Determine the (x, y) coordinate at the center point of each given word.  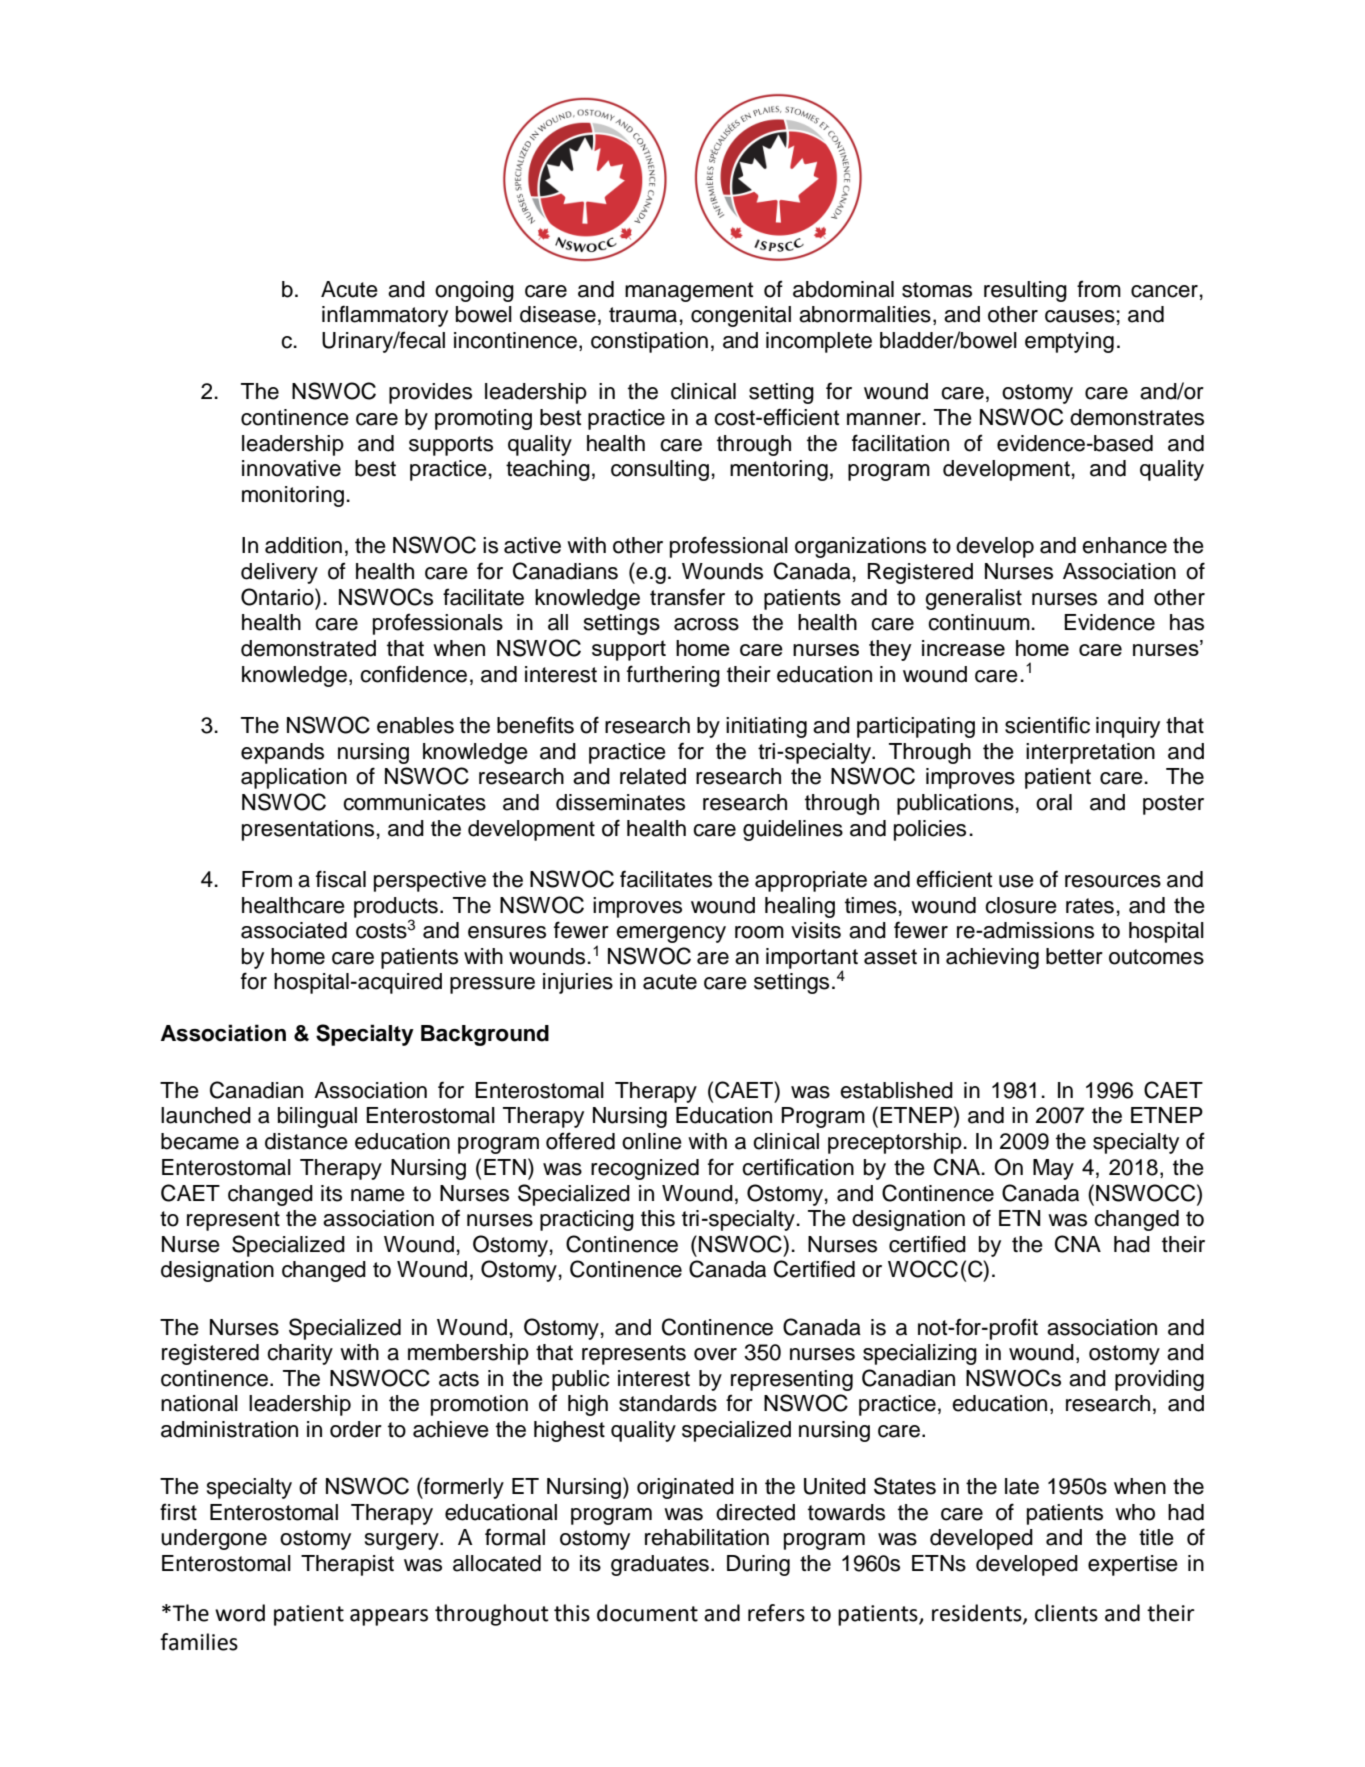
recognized (645, 1169)
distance (306, 1141)
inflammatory (385, 316)
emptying (1069, 342)
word (240, 1613)
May (1053, 1169)
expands (282, 753)
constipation (649, 342)
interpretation (1090, 753)
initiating (766, 727)
